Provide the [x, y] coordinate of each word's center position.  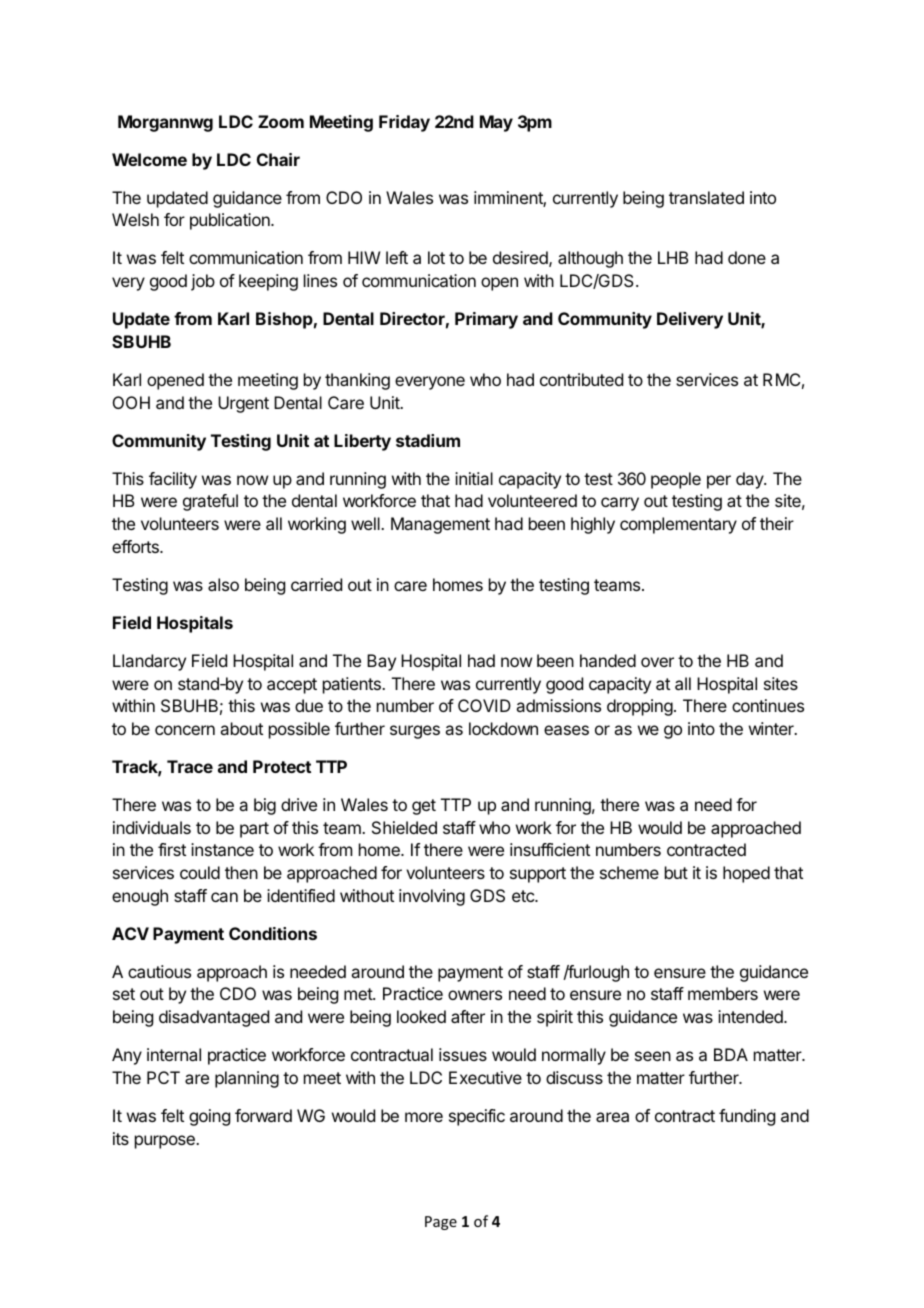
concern [185, 730]
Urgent [243, 404]
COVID [484, 705]
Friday [404, 123]
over [657, 662]
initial [474, 478]
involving [432, 897]
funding [747, 1117]
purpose [166, 1142]
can [224, 897]
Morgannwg [165, 123]
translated [706, 197]
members [723, 993]
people [676, 480]
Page [441, 1223]
